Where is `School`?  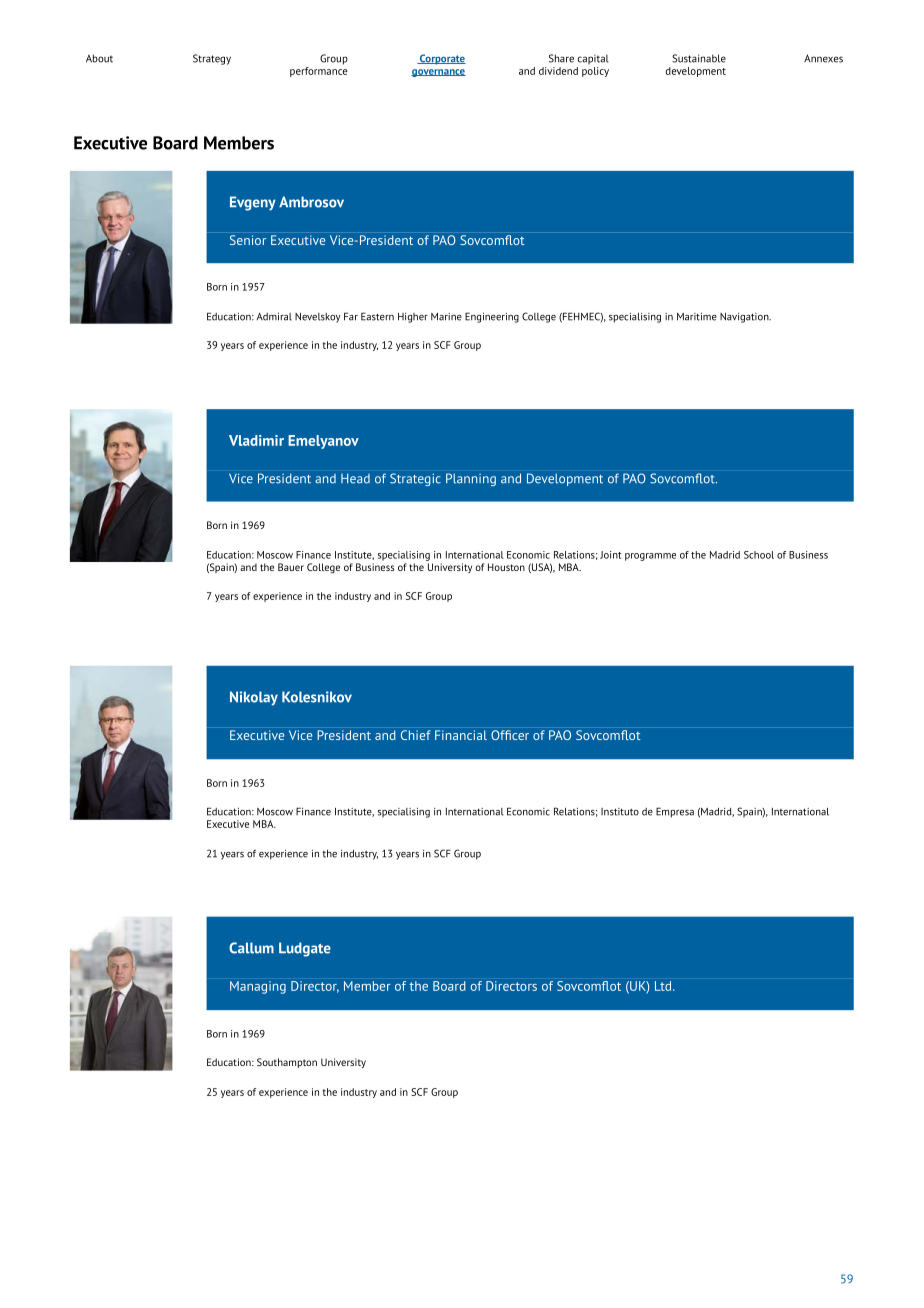 School is located at coordinates (759, 555).
